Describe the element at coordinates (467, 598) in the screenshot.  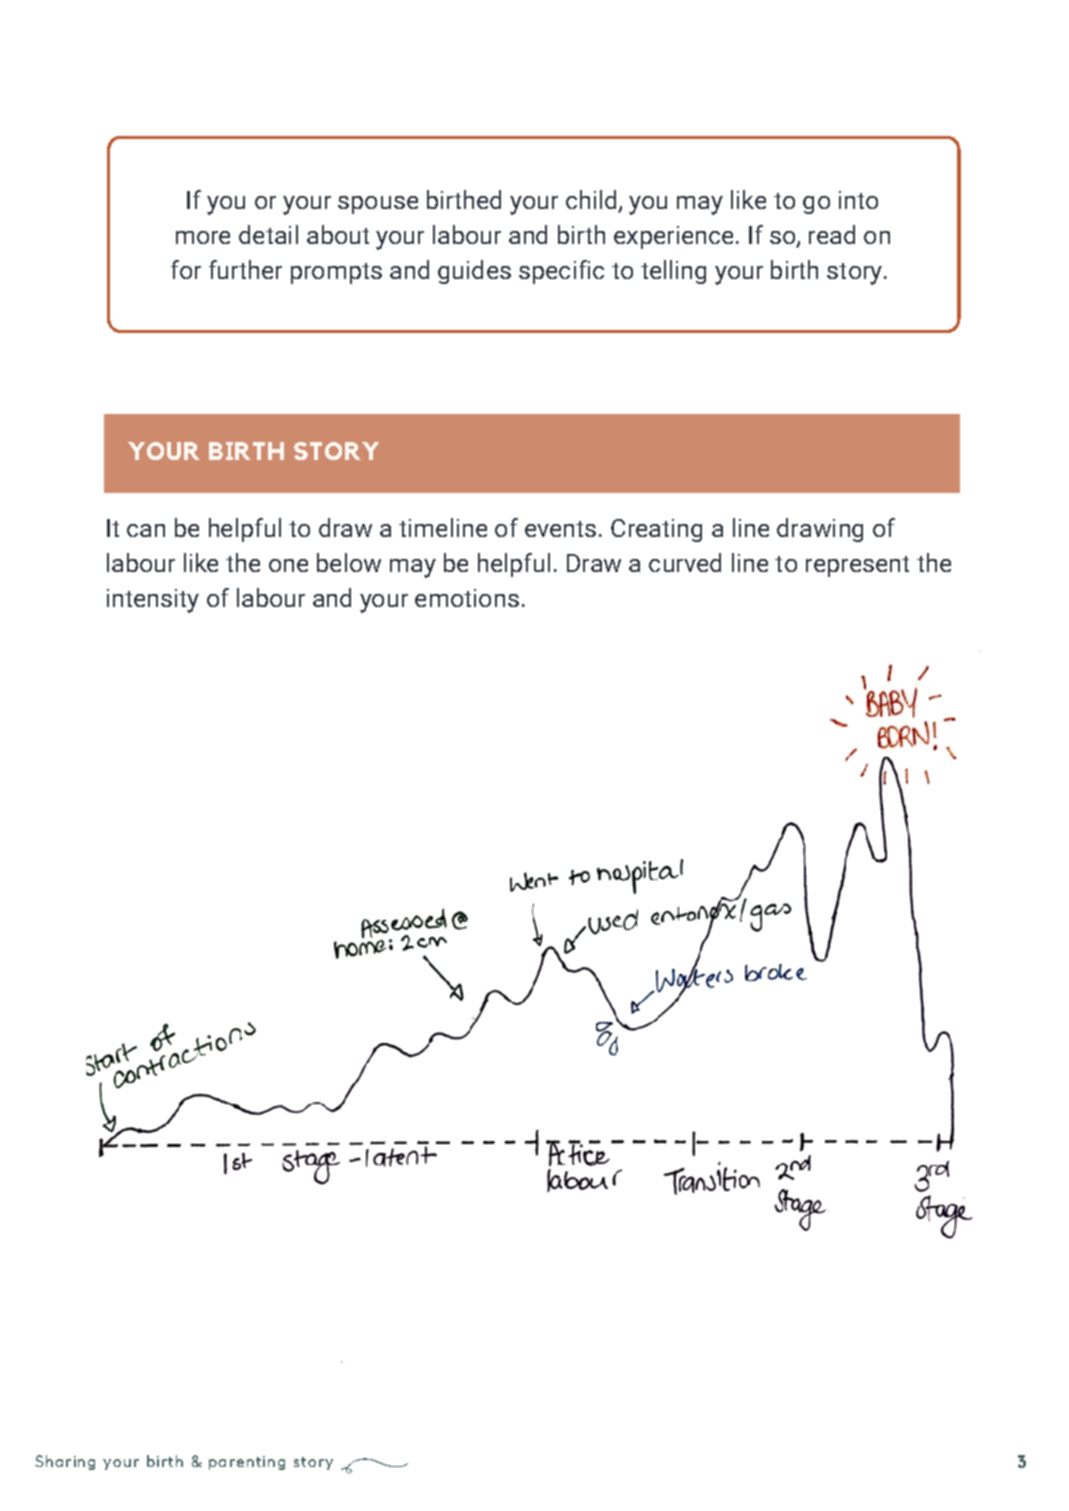
I see `emotions` at that location.
